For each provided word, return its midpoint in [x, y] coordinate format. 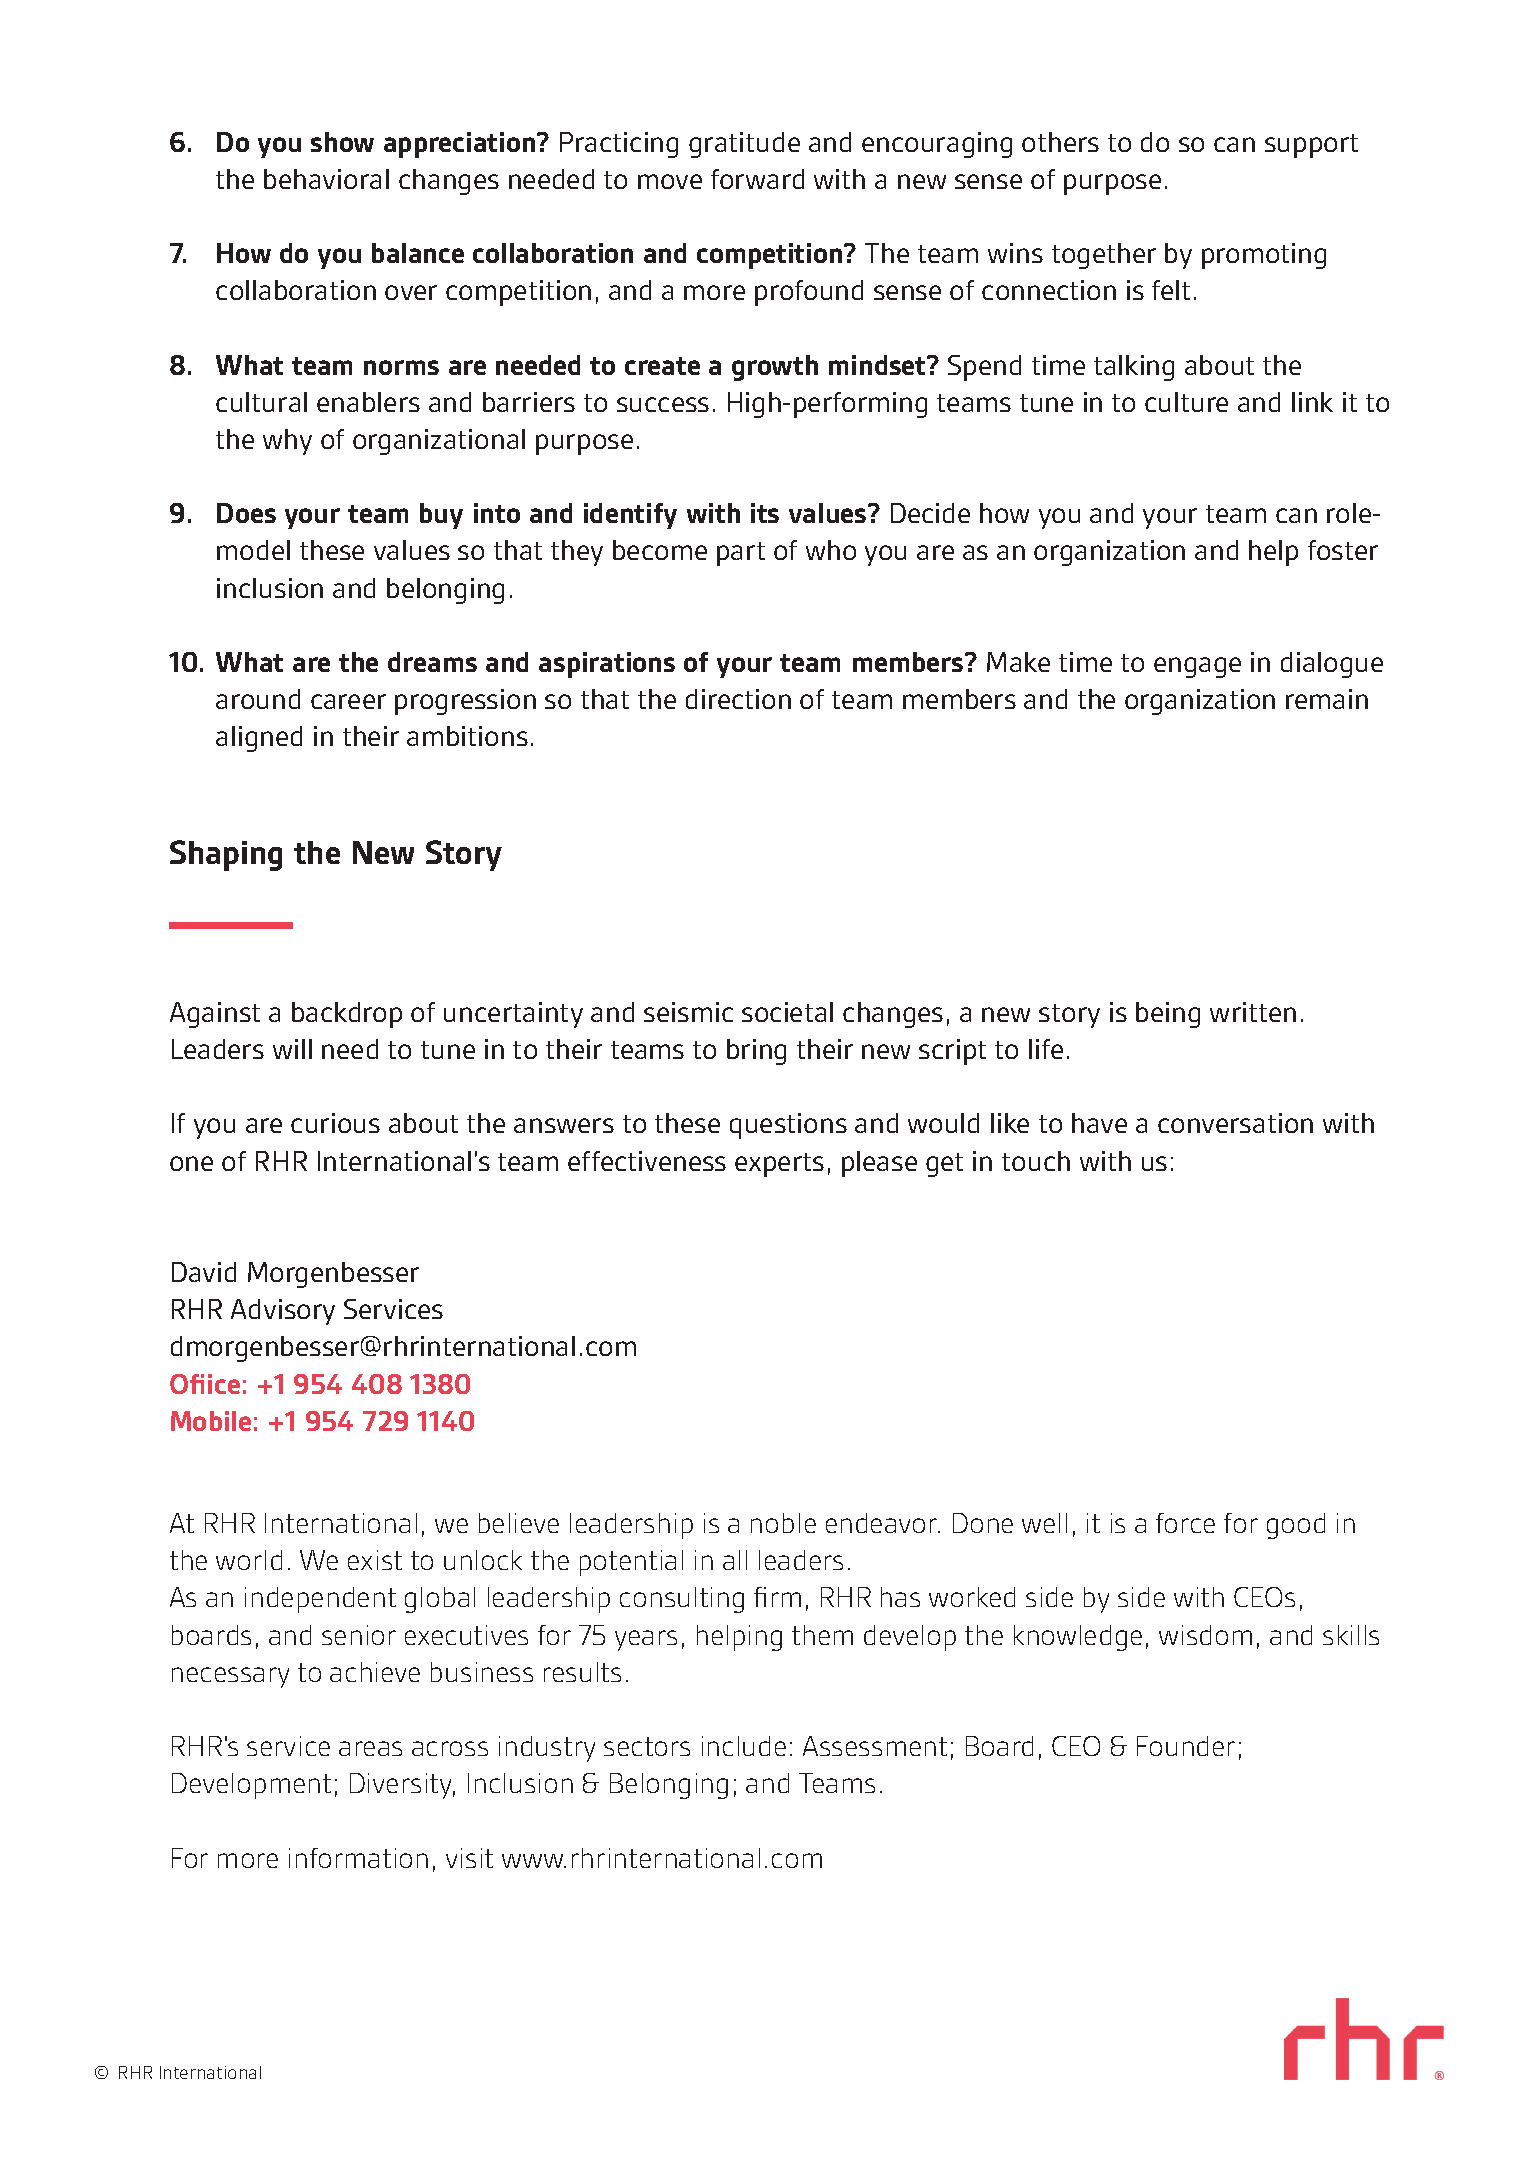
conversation [1235, 1123]
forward [757, 179]
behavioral [326, 179]
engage [1197, 667]
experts [779, 1165]
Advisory [283, 1312]
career [348, 701]
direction [738, 699]
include [744, 1746]
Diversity [402, 1786]
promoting [1264, 256]
